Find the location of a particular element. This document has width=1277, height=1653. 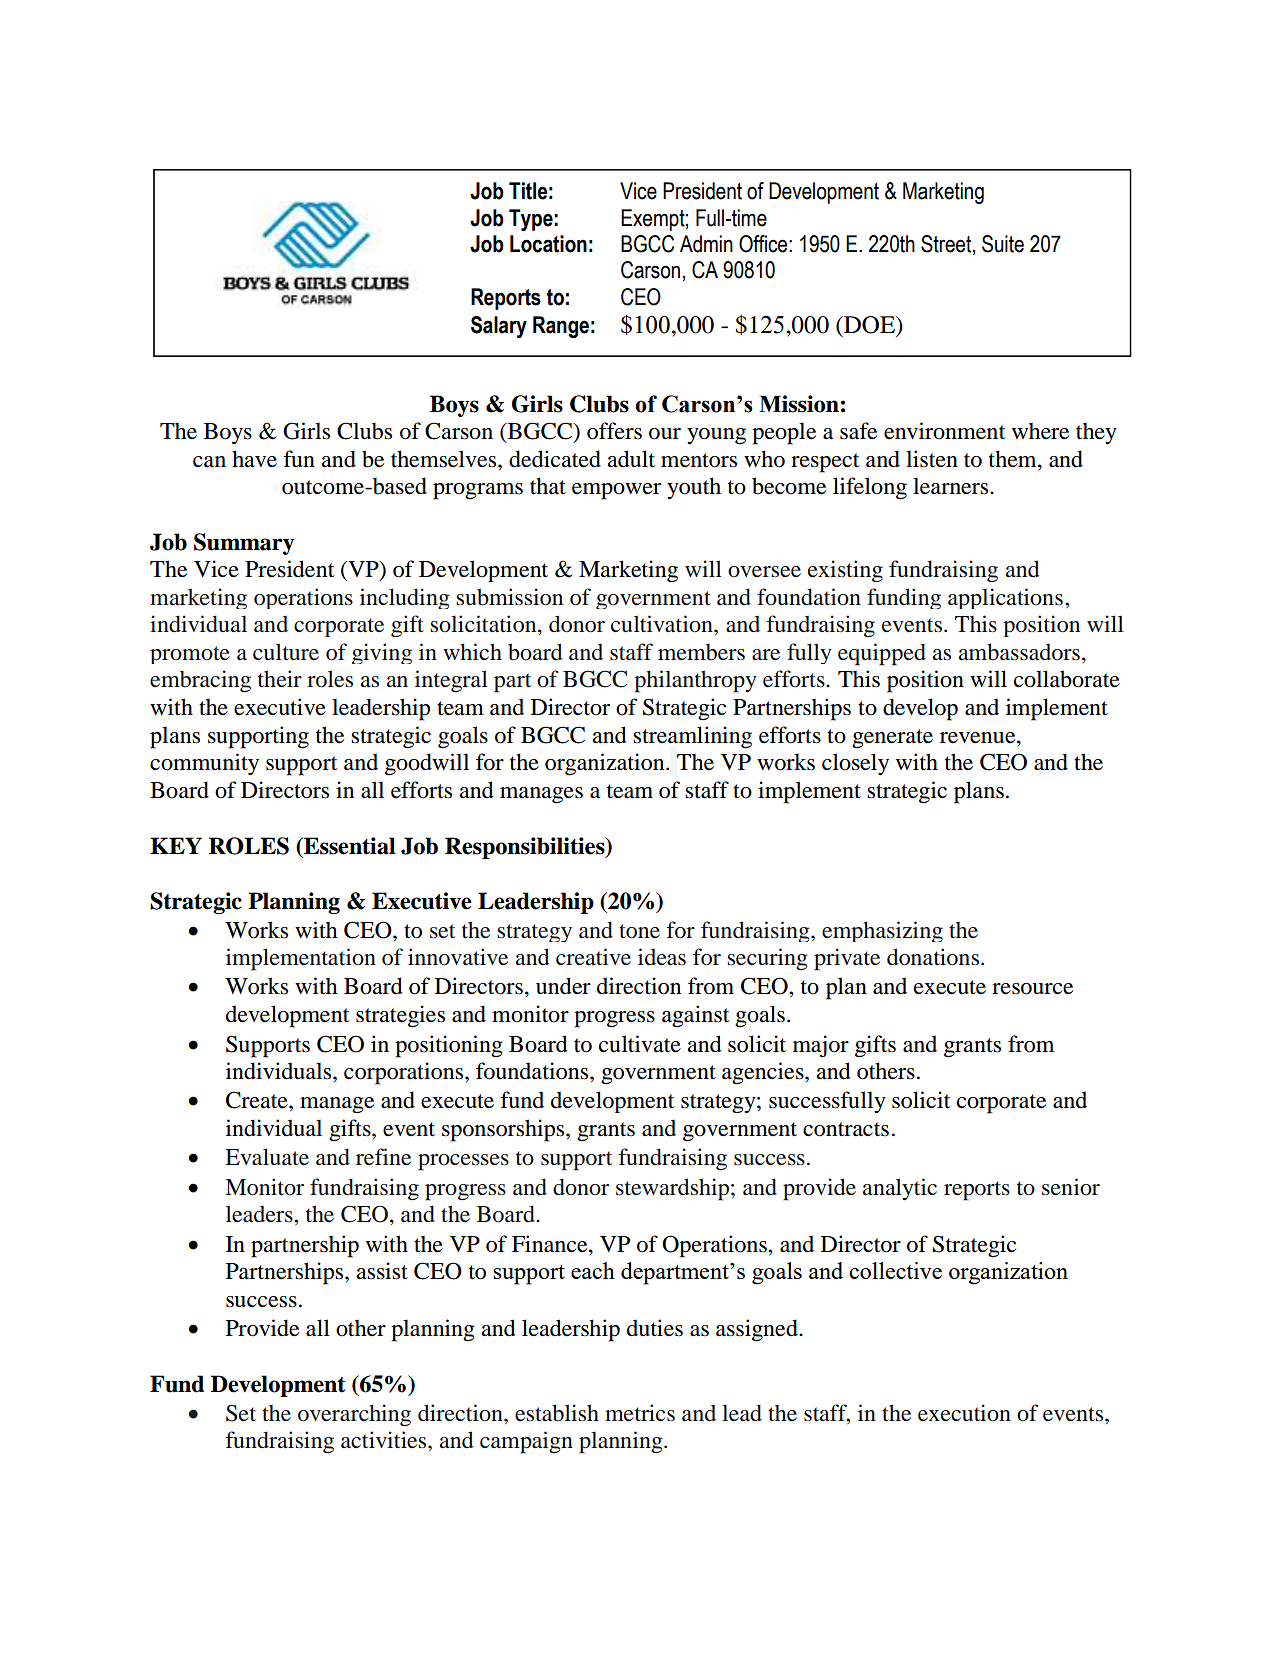

Admin is located at coordinates (706, 244).
